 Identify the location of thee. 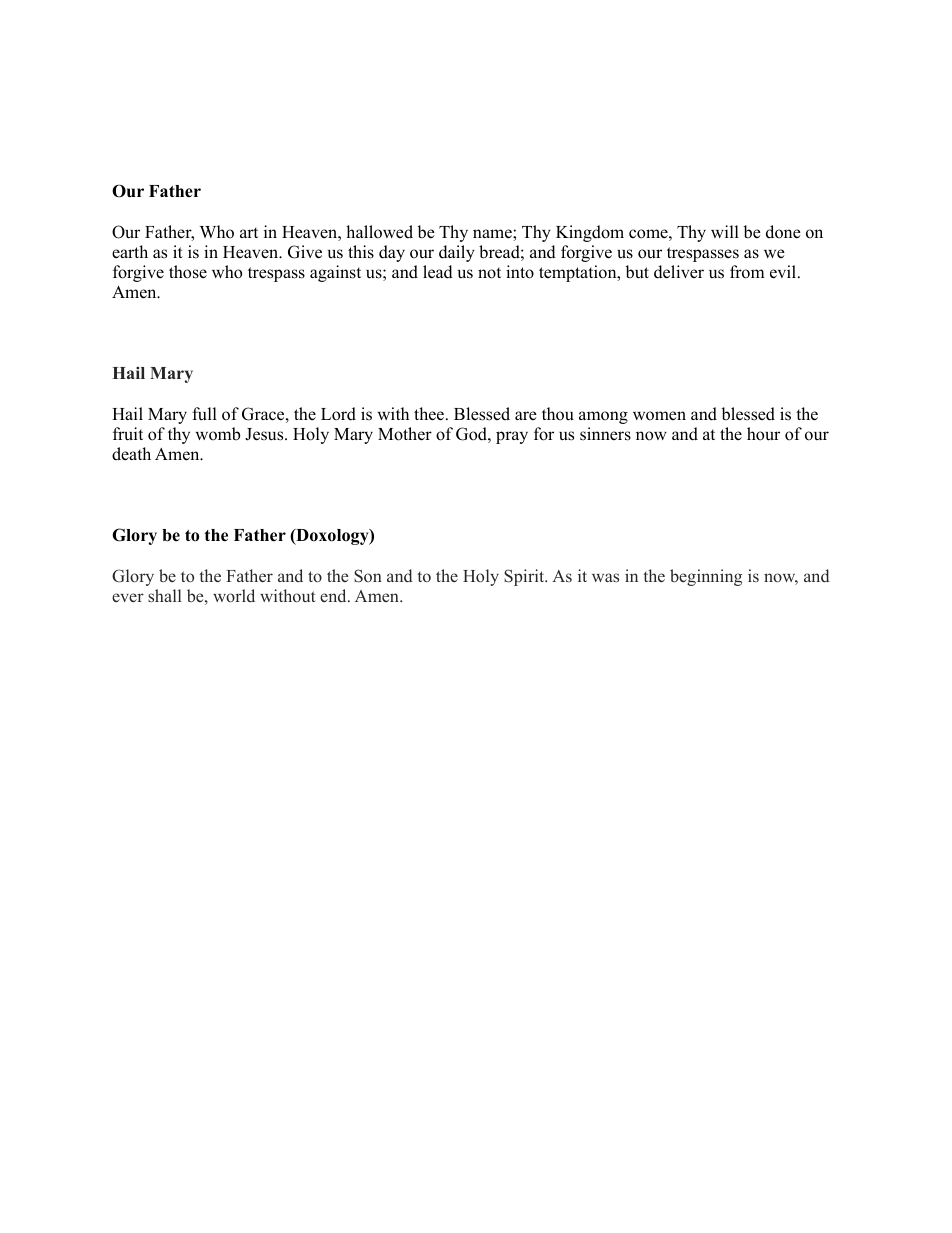
(430, 414).
